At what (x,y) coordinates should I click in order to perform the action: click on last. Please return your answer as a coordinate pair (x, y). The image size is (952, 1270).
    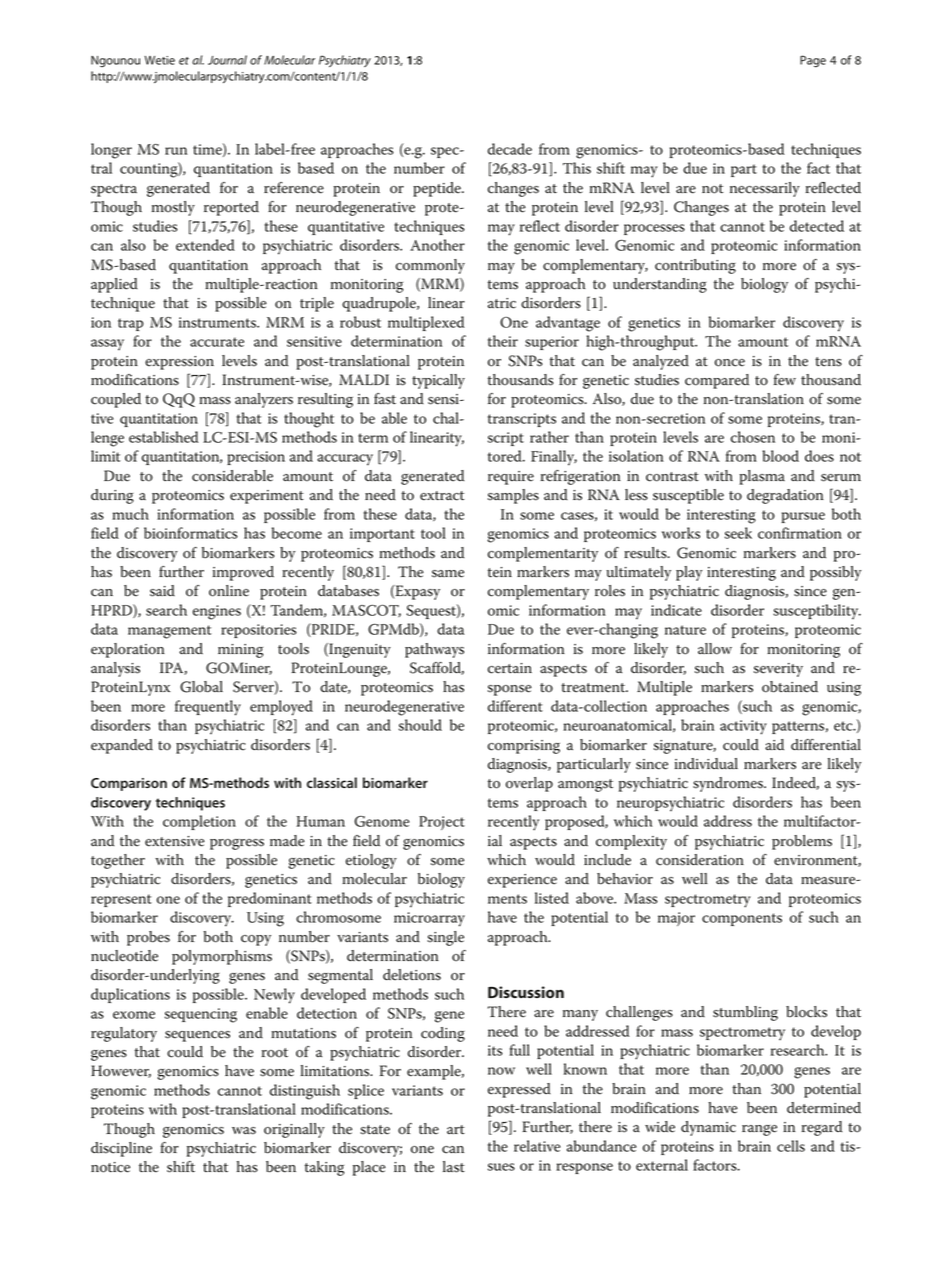
    Looking at the image, I should click on (454, 1167).
